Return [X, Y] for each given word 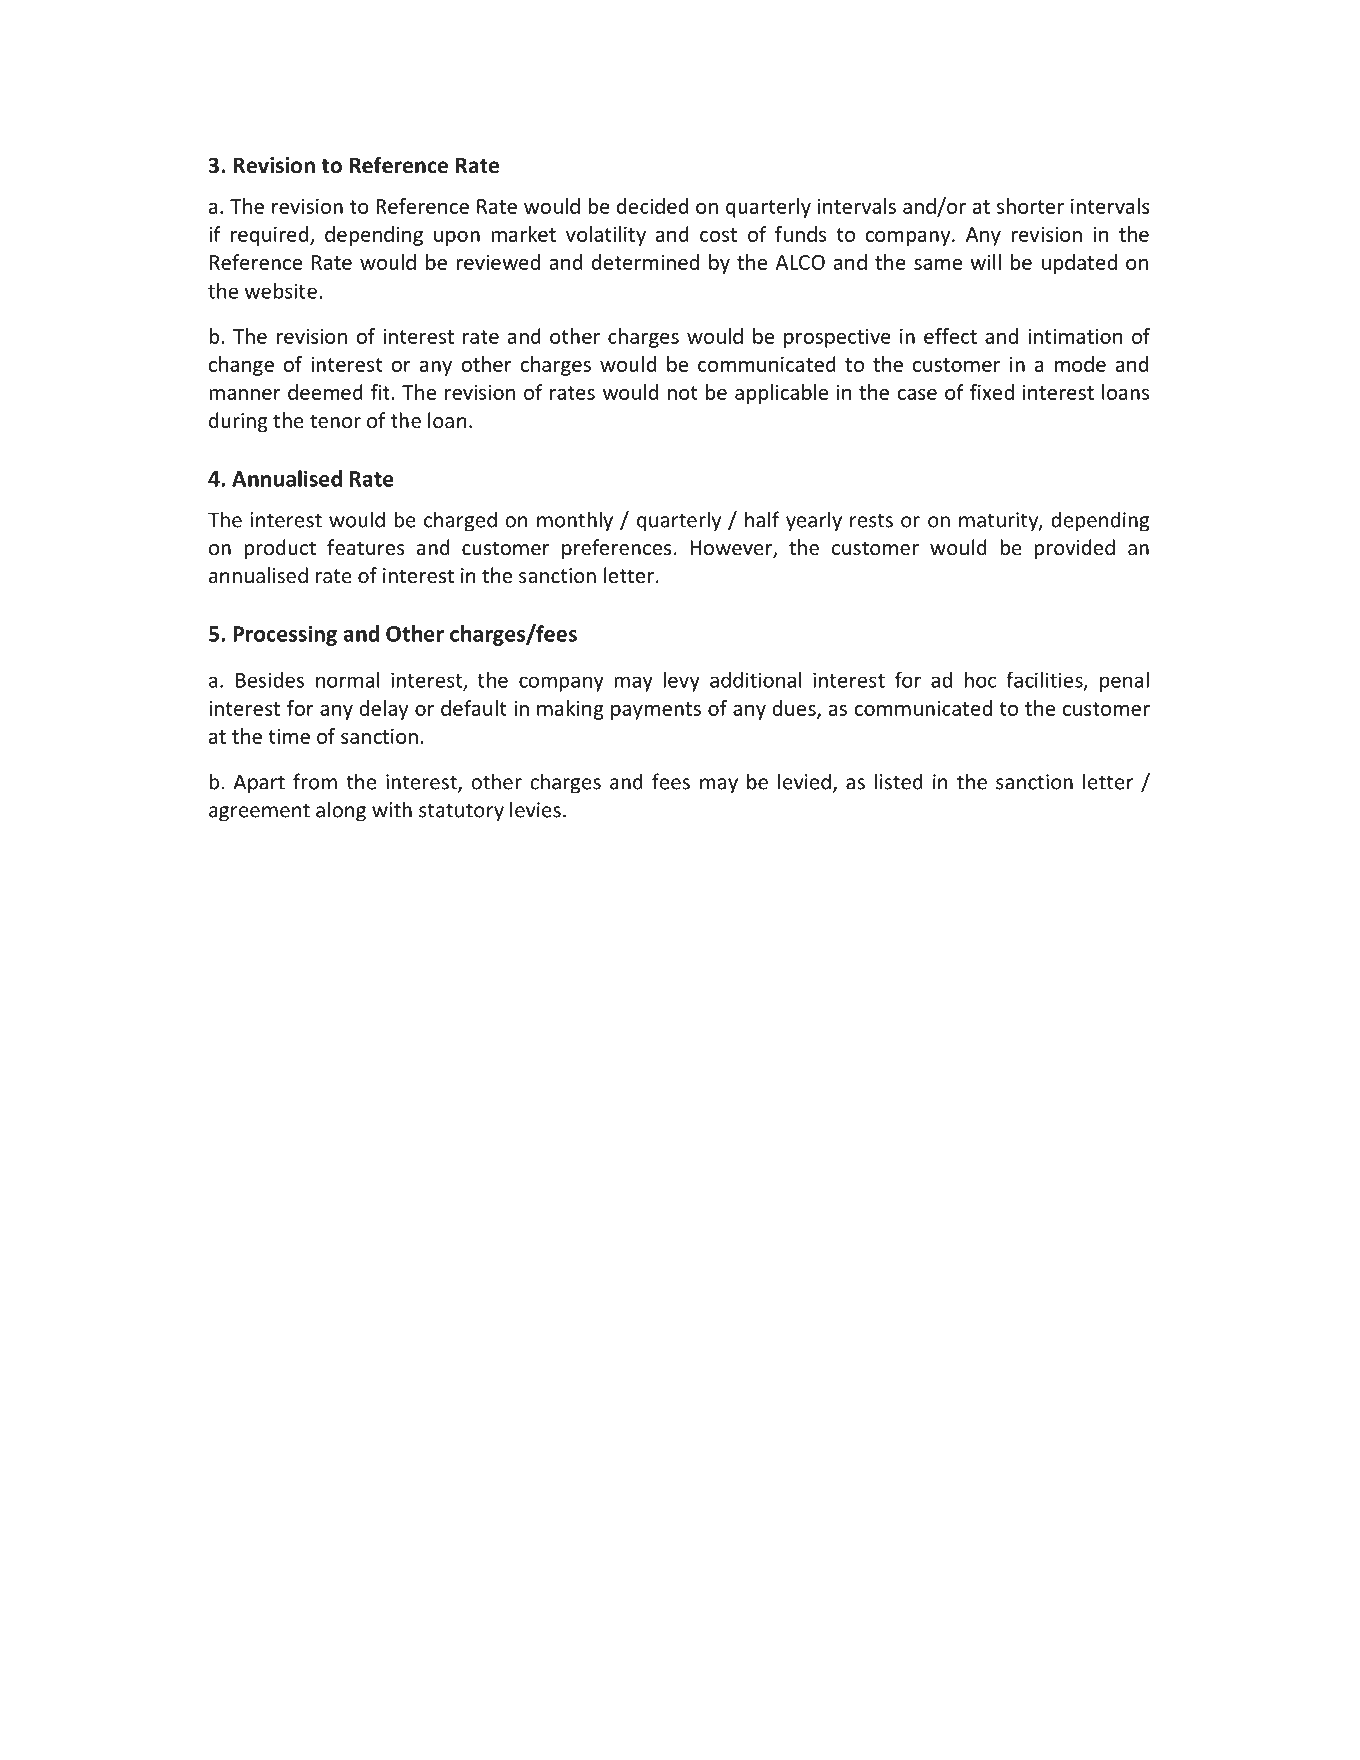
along [341, 811]
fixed [992, 392]
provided [1074, 549]
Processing [285, 635]
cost [718, 235]
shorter [1030, 206]
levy [681, 682]
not [682, 393]
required [271, 236]
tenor [335, 421]
